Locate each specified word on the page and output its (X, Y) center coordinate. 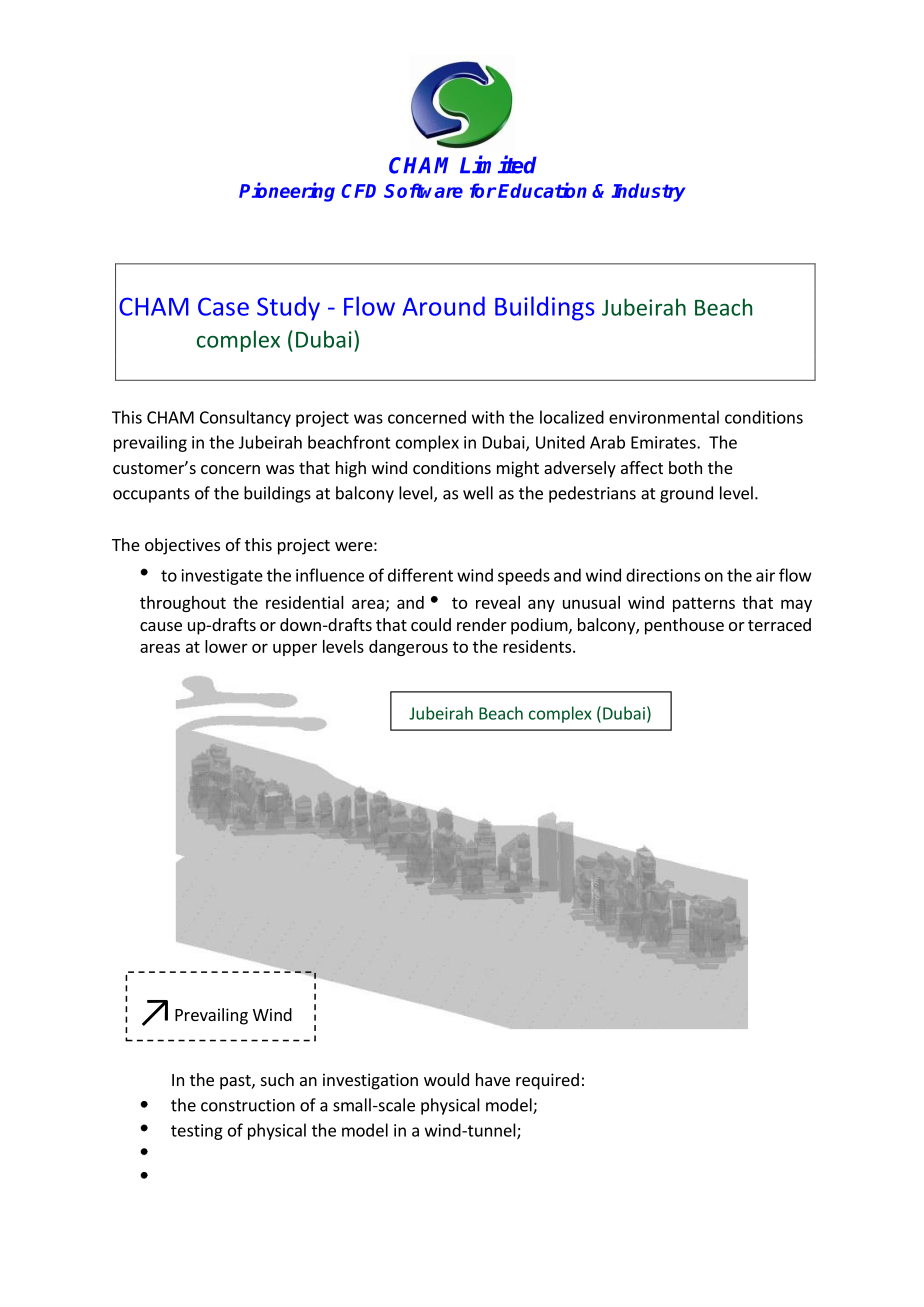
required (547, 1081)
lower (226, 646)
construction (248, 1105)
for (483, 190)
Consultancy (245, 418)
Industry (648, 192)
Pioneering (287, 192)
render (482, 624)
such (277, 1079)
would (446, 1079)
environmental (664, 417)
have (493, 1079)
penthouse (684, 626)
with (488, 417)
